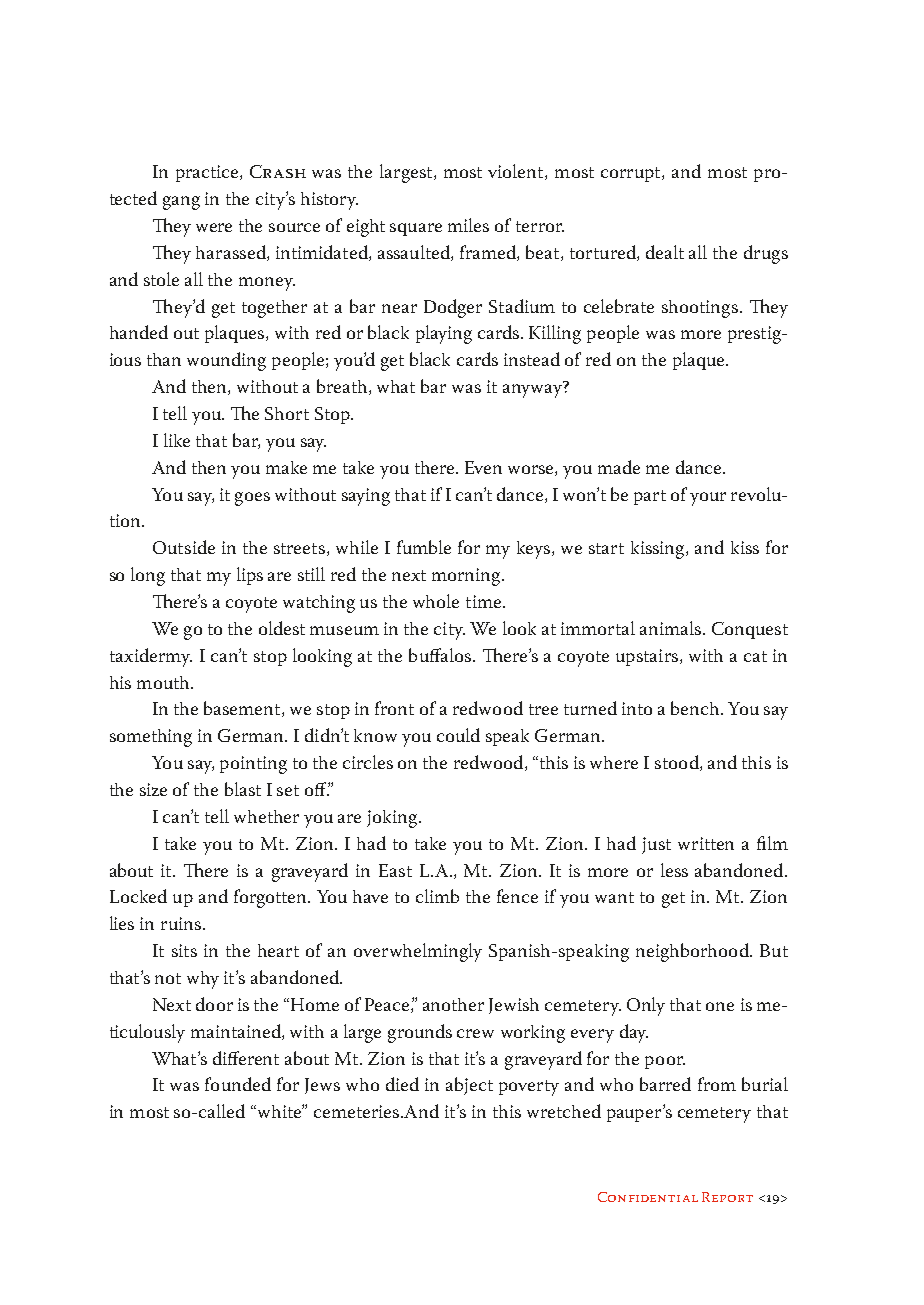 This document has width=924, height=1305. Describe the element at coordinates (238, 1084) in the document. I see `founded` at that location.
